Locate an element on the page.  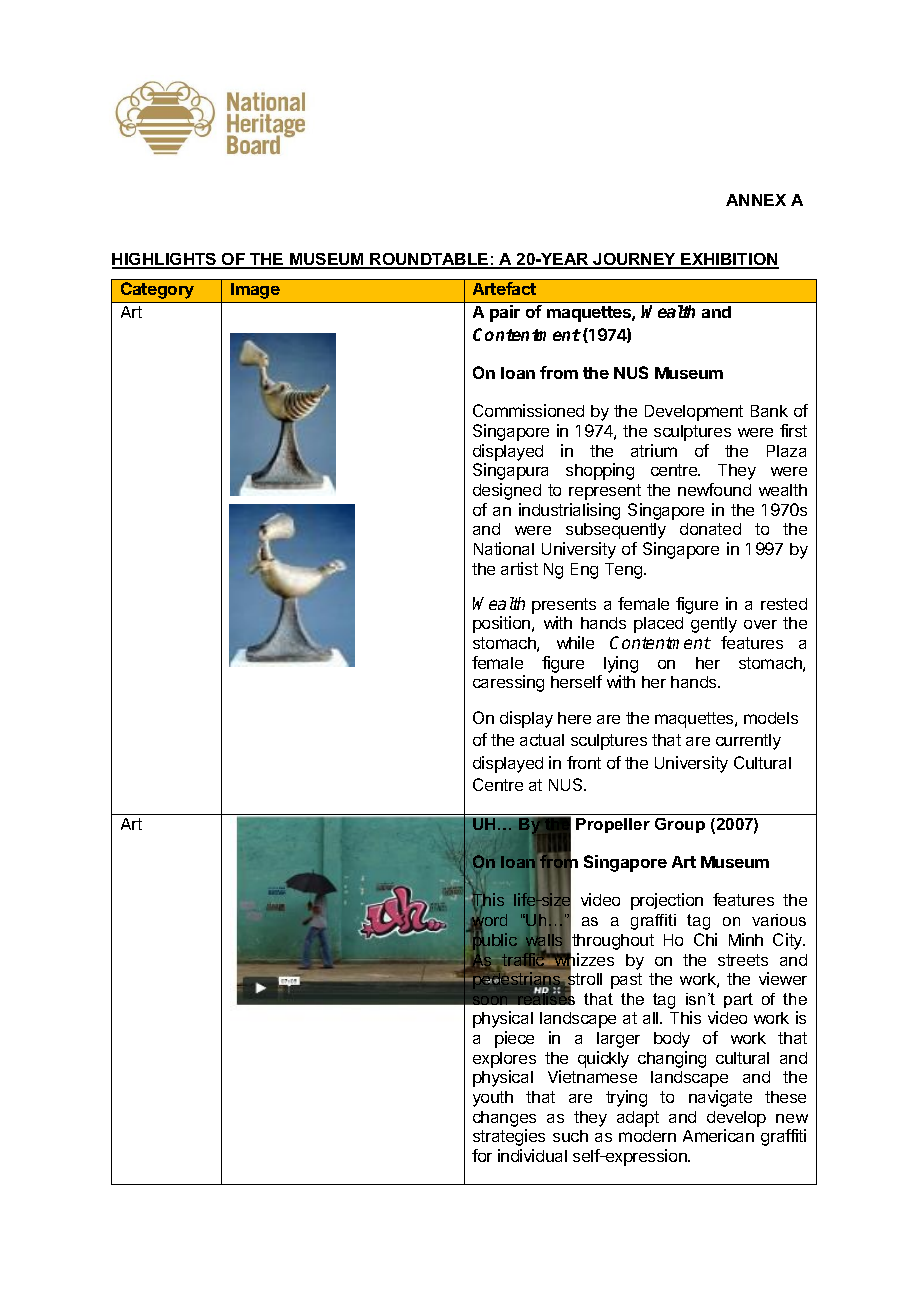
EXHIBITION is located at coordinates (729, 260).
